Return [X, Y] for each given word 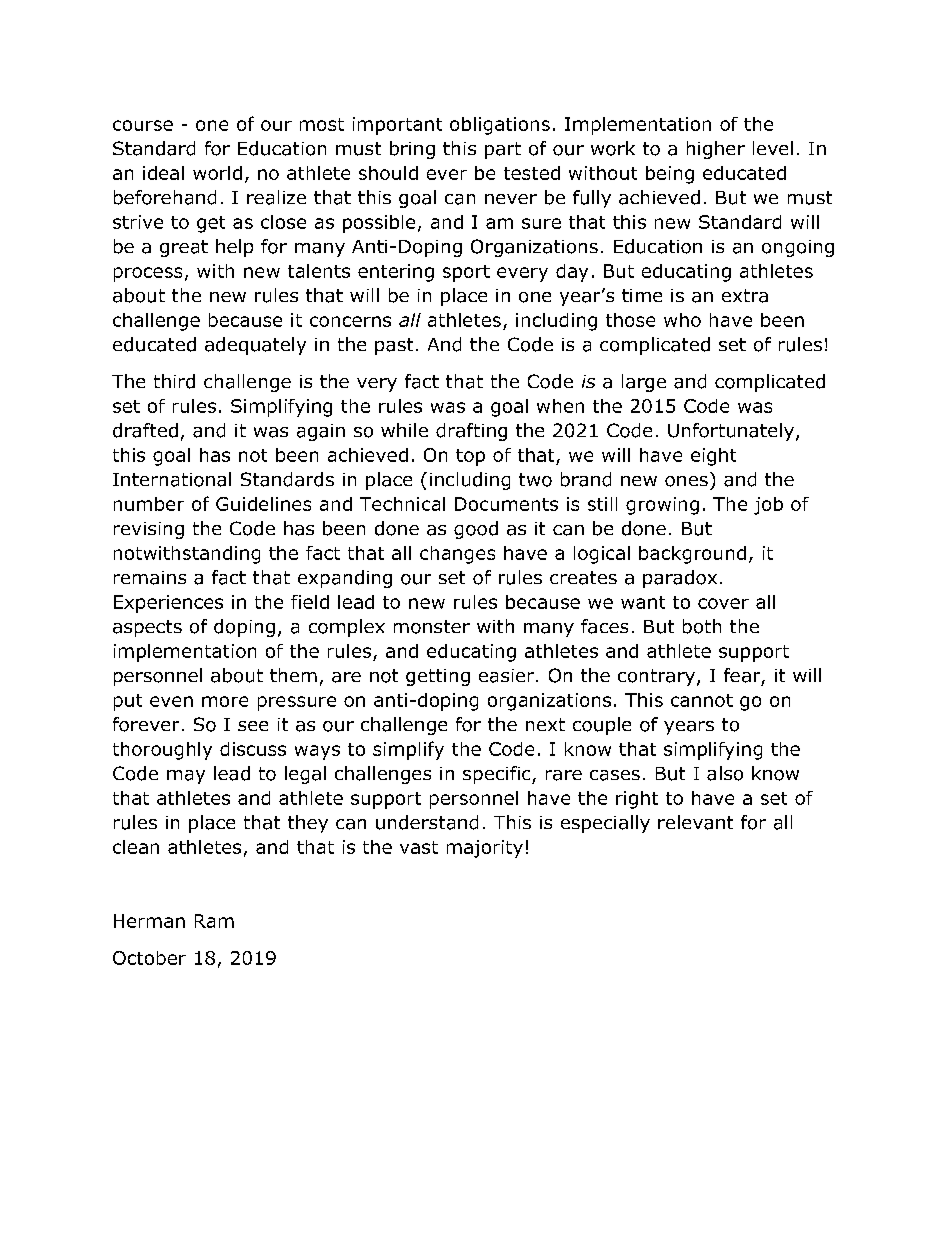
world [217, 173]
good [476, 530]
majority [485, 849]
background [692, 555]
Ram [214, 921]
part [503, 150]
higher [716, 150]
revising [149, 530]
